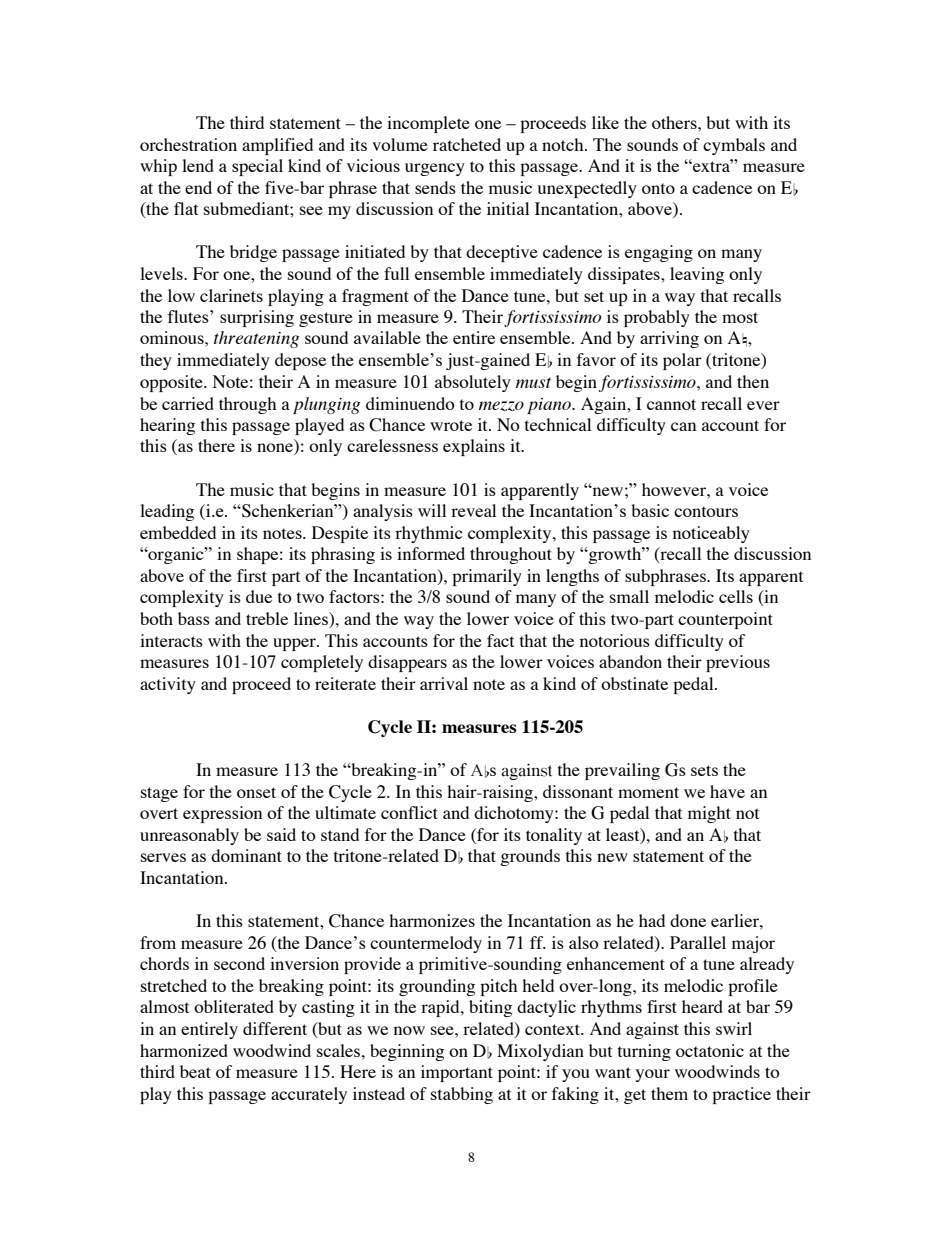 The height and width of the document is (1233, 952). Describe the element at coordinates (195, 1071) in the document. I see `beat` at that location.
